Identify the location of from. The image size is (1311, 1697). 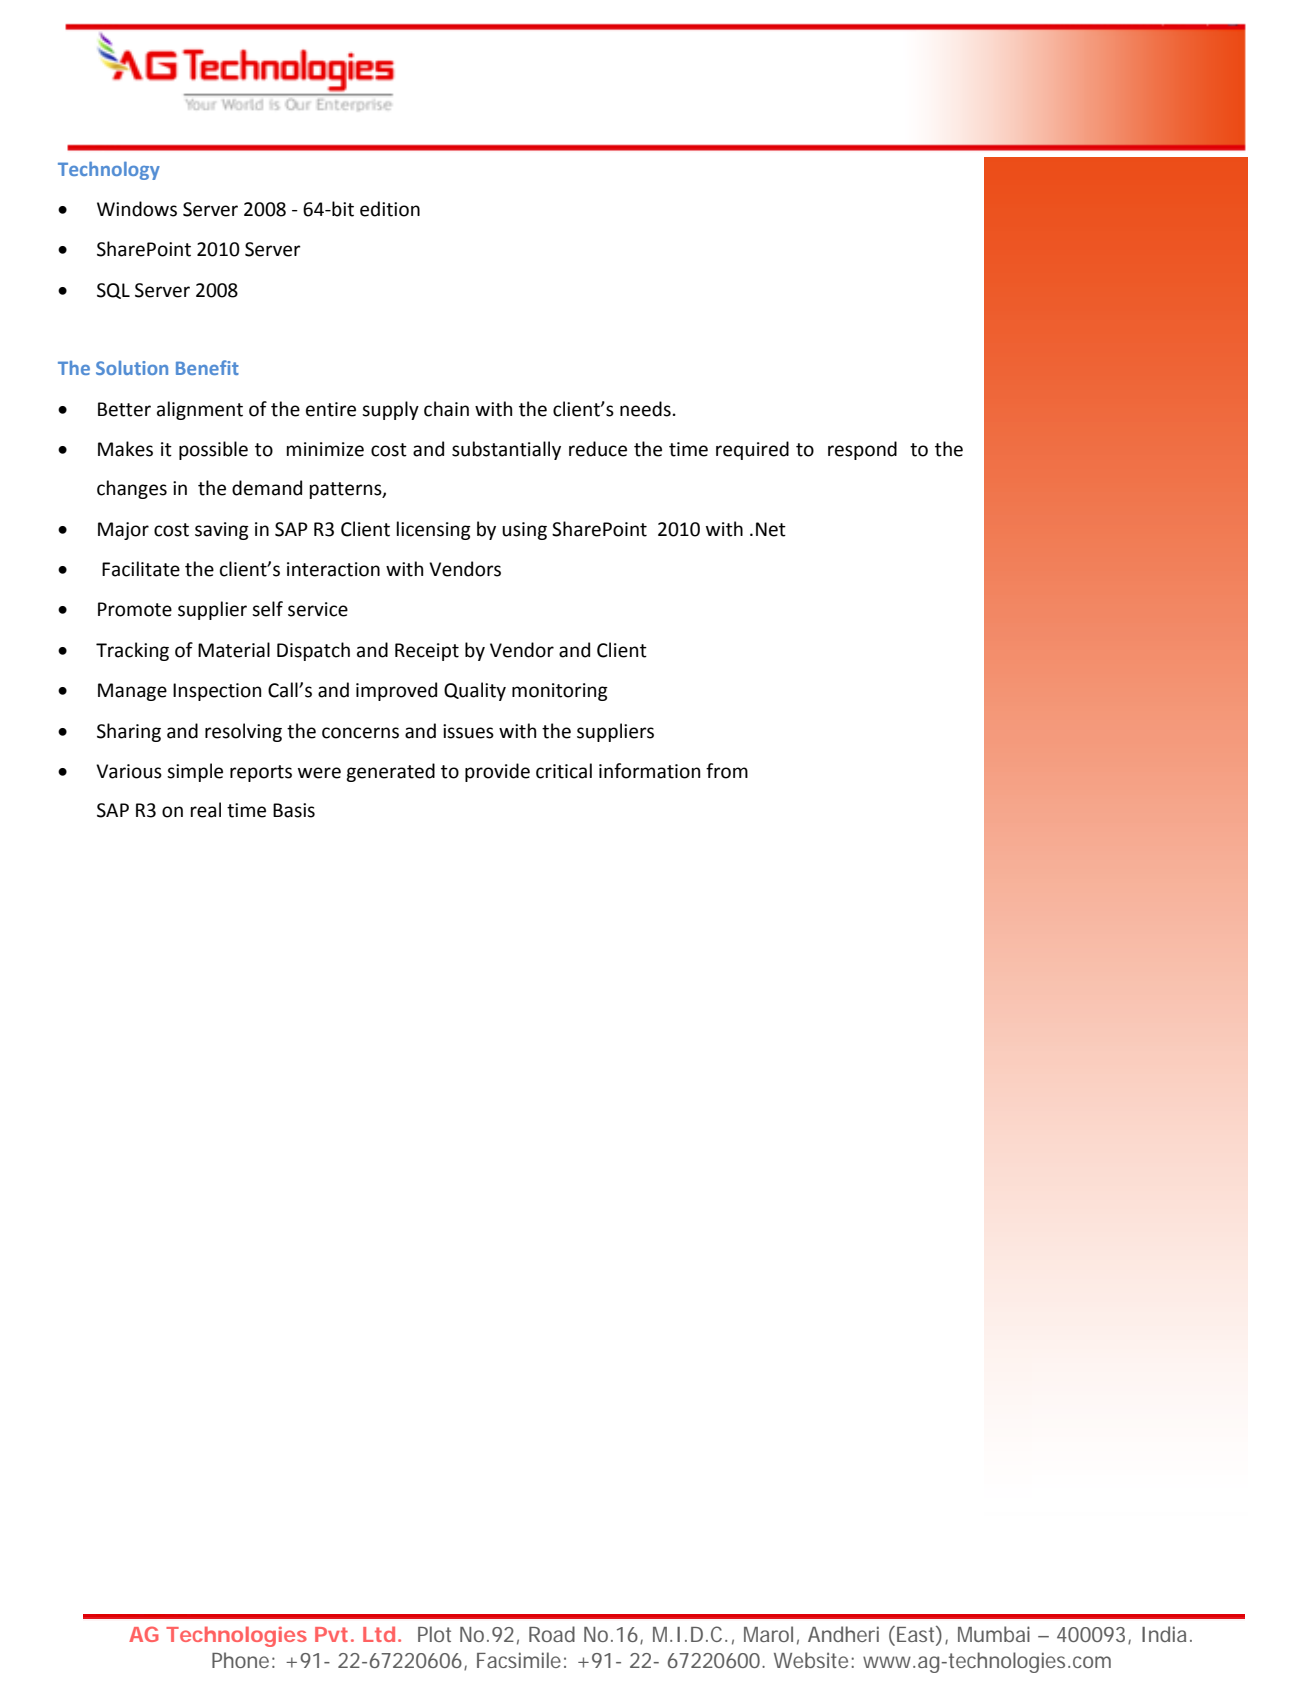
(727, 771).
